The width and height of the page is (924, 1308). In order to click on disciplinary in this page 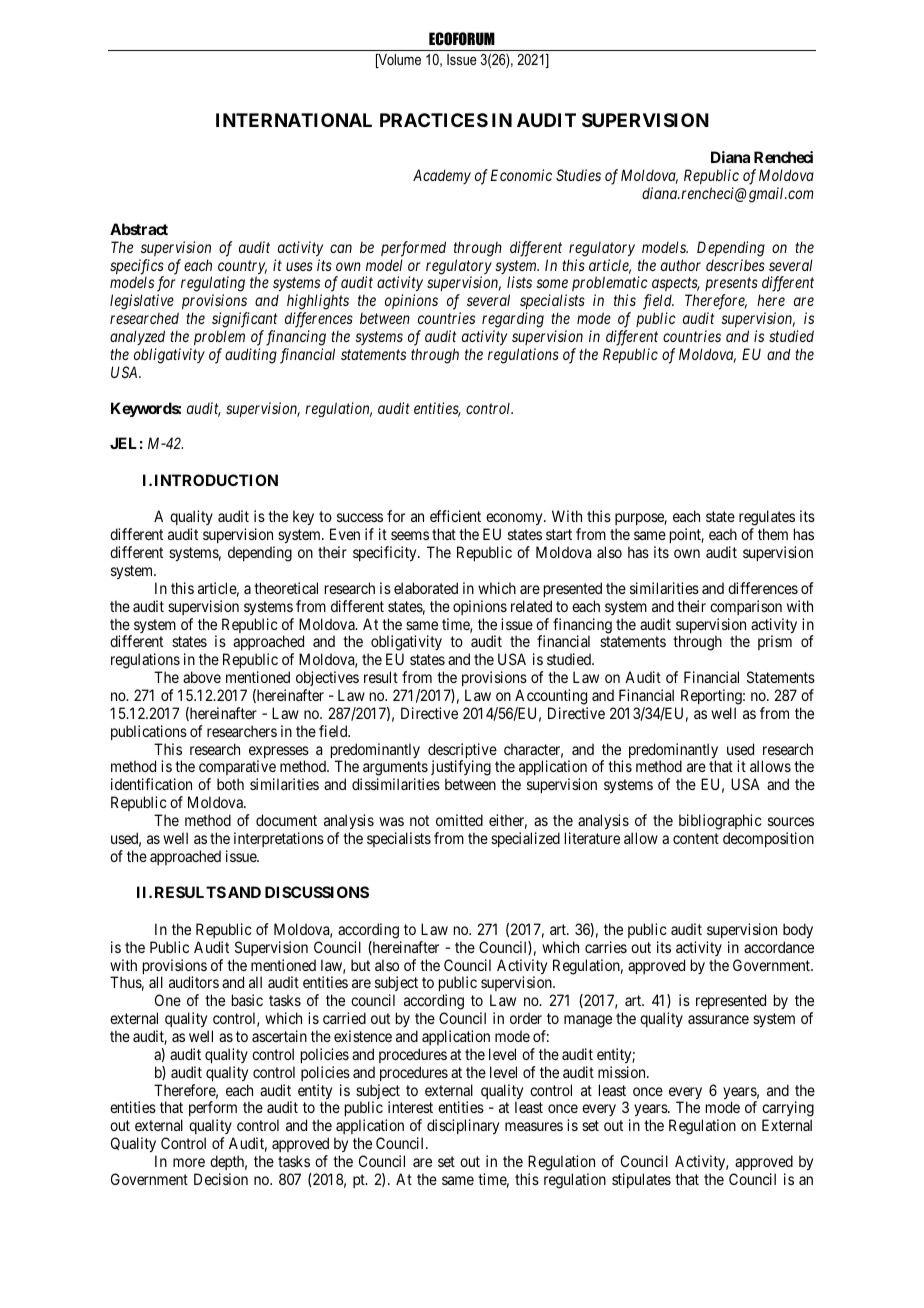, I will do `click(463, 1126)`.
